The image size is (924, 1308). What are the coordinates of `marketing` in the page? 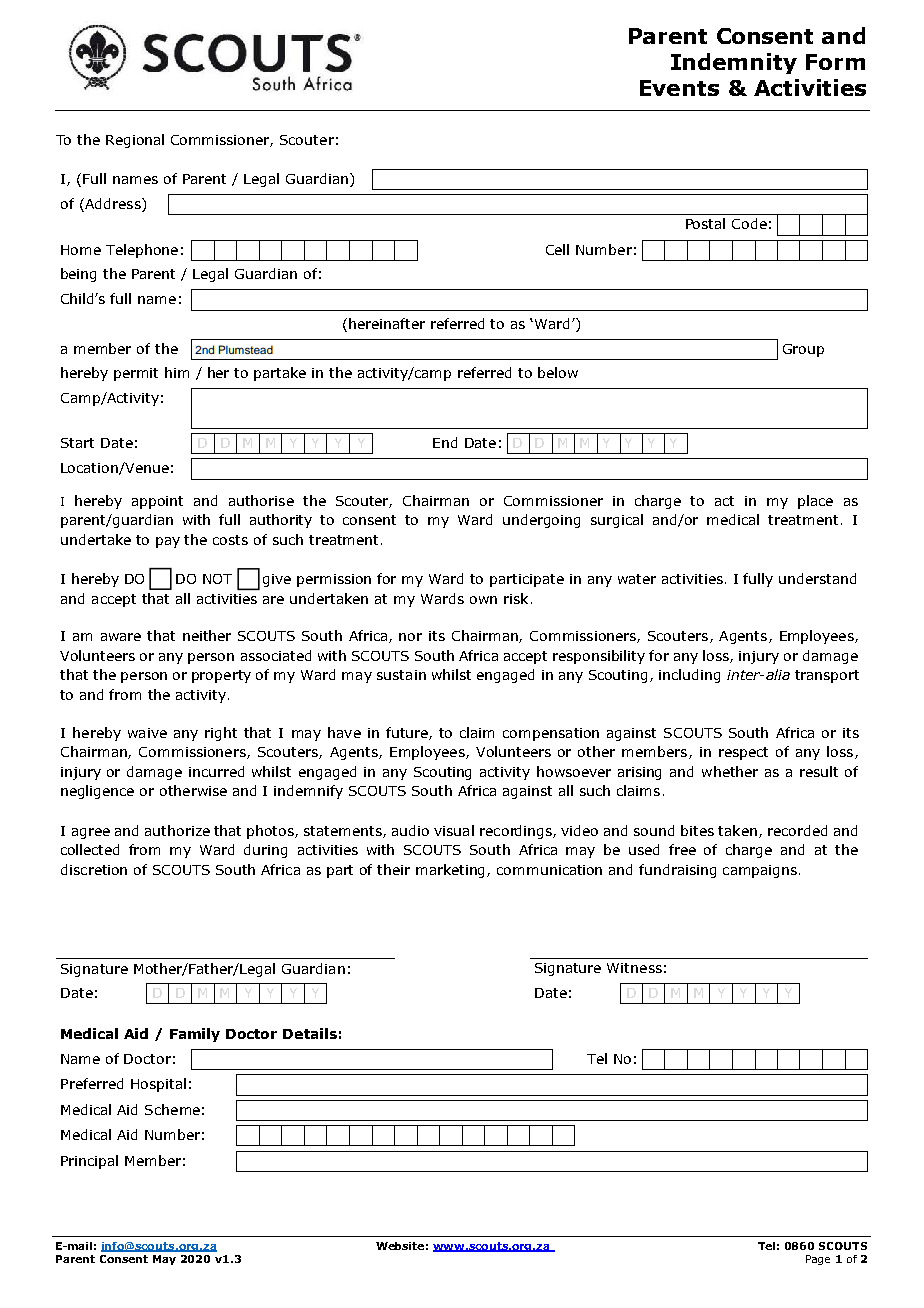 It's located at (452, 871).
